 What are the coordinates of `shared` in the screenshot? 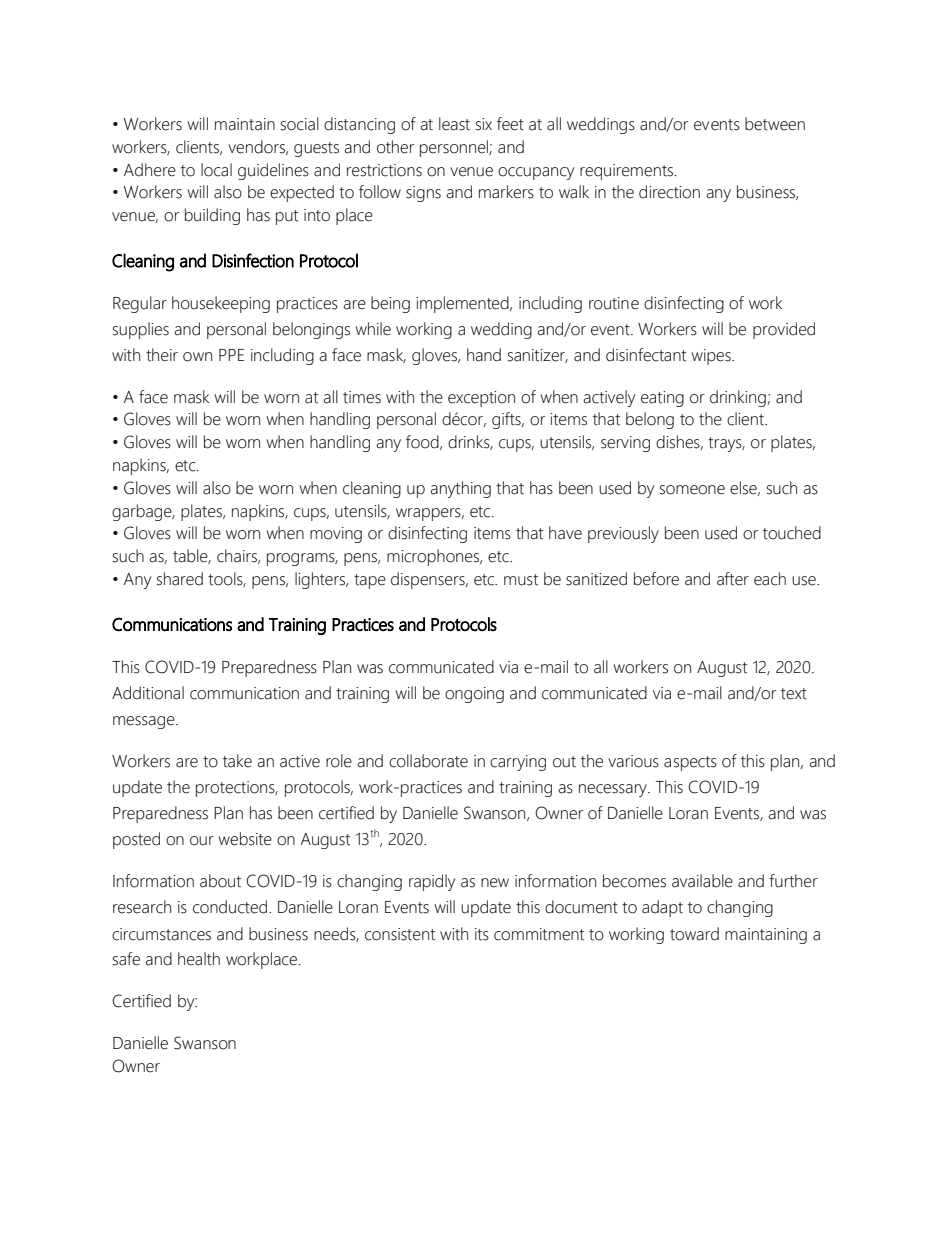 It's located at (180, 579).
